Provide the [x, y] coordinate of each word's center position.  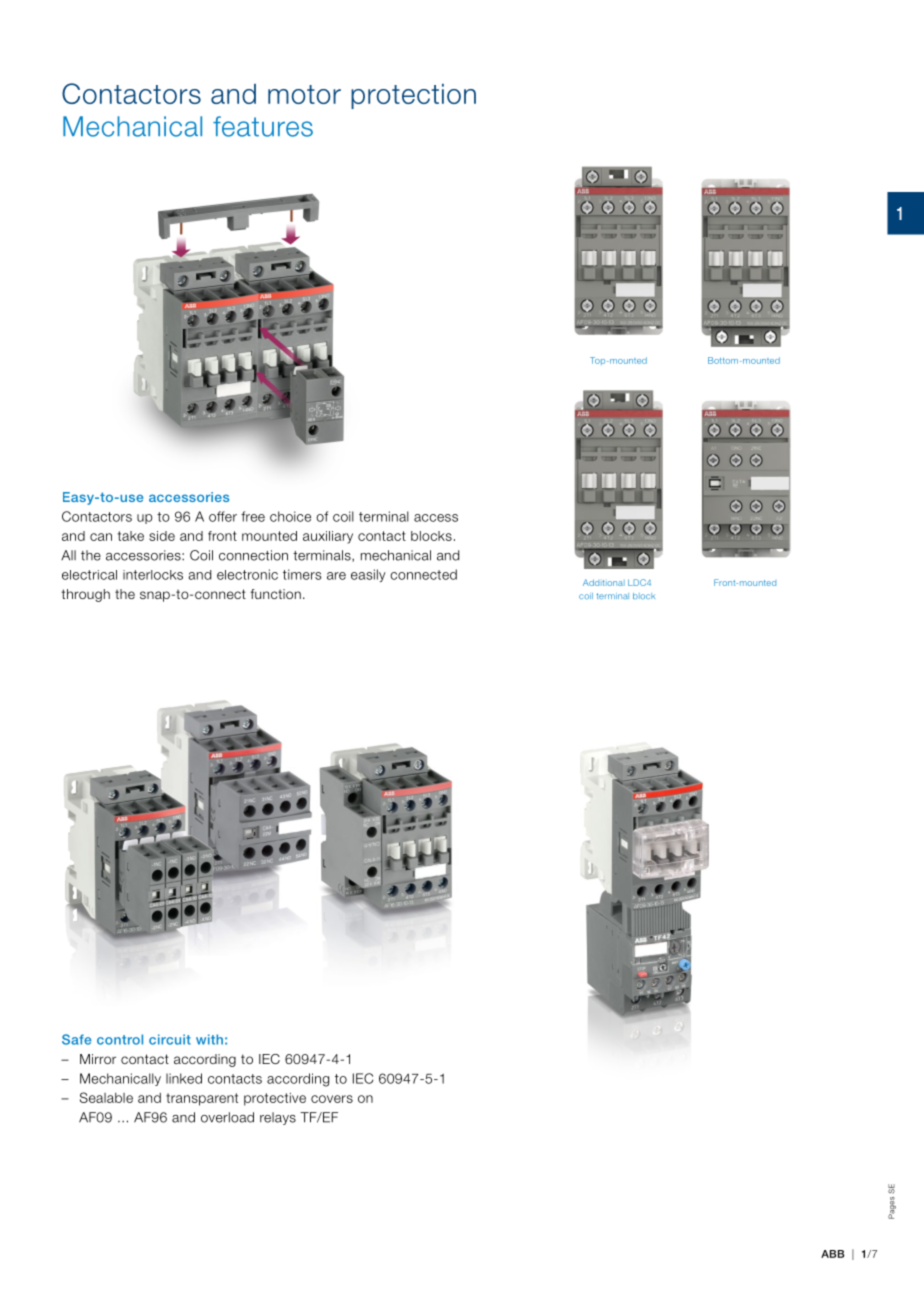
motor [304, 94]
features [263, 126]
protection [413, 96]
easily [368, 575]
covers [332, 1099]
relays [278, 1118]
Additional [604, 582]
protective [275, 1099]
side [162, 536]
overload [227, 1117]
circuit [170, 1039]
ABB [832, 1254]
